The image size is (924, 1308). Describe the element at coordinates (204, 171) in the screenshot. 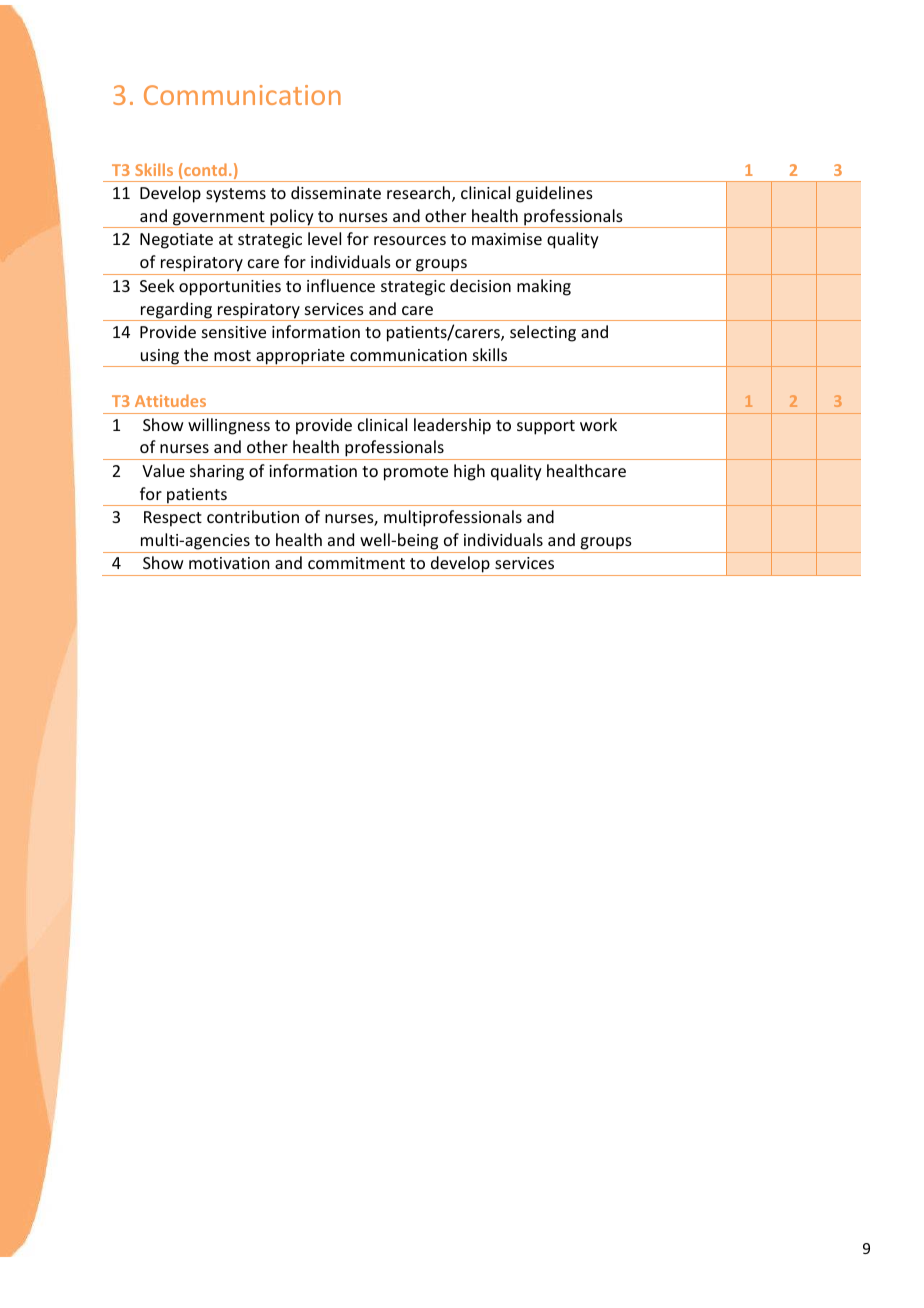

I see `contd` at that location.
